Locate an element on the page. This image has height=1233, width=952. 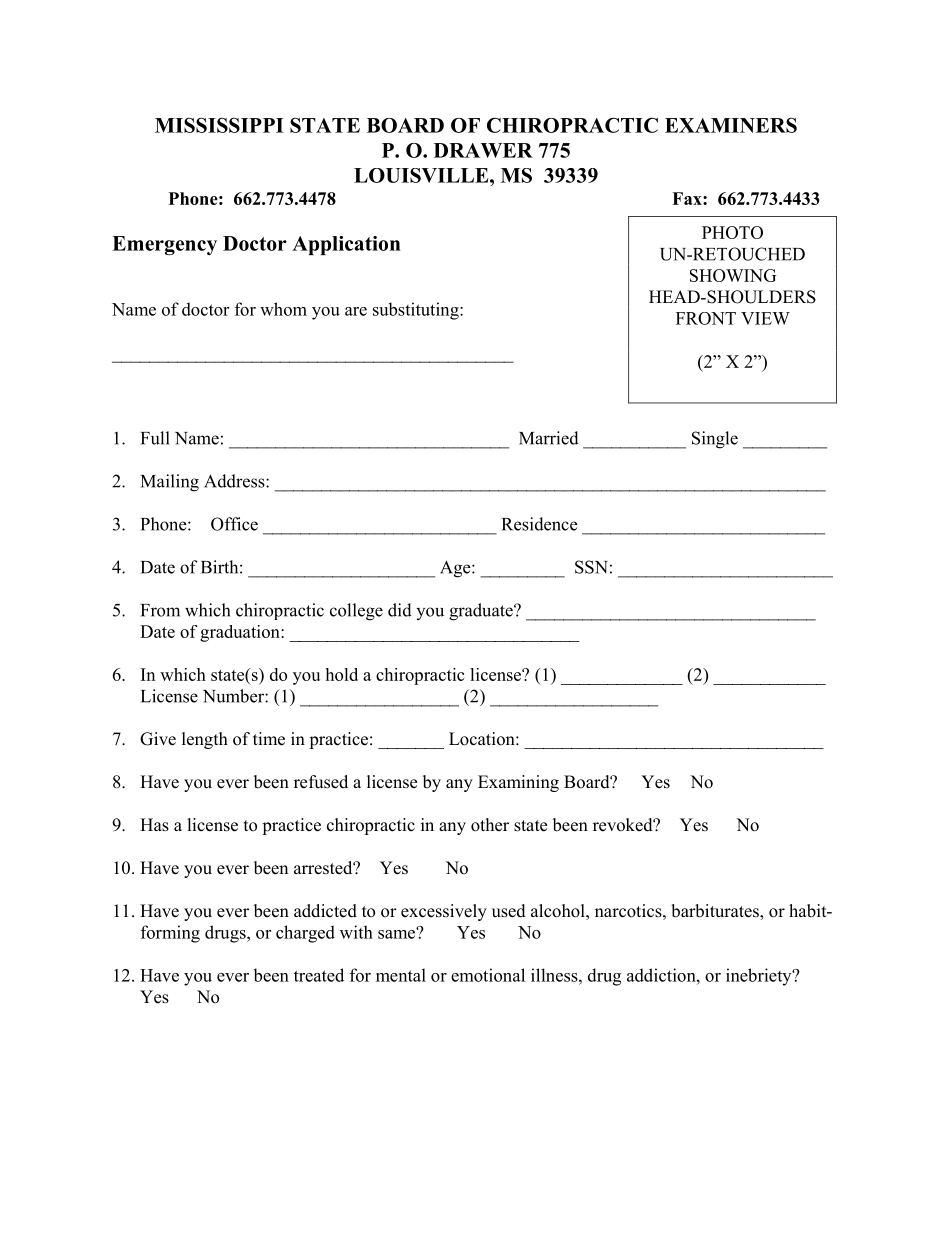
SSN is located at coordinates (591, 567).
